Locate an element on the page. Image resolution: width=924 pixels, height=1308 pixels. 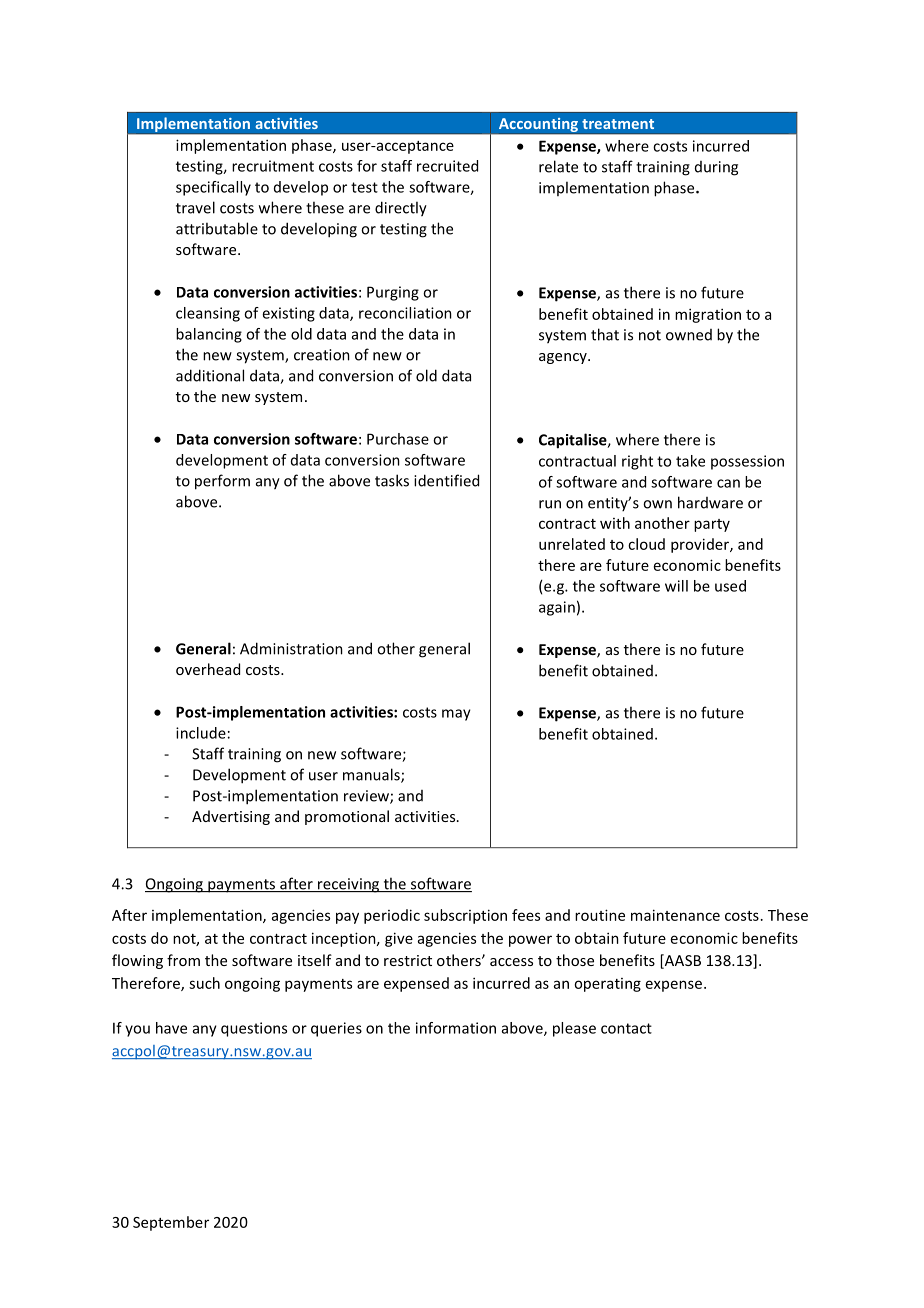
subscription is located at coordinates (465, 916).
